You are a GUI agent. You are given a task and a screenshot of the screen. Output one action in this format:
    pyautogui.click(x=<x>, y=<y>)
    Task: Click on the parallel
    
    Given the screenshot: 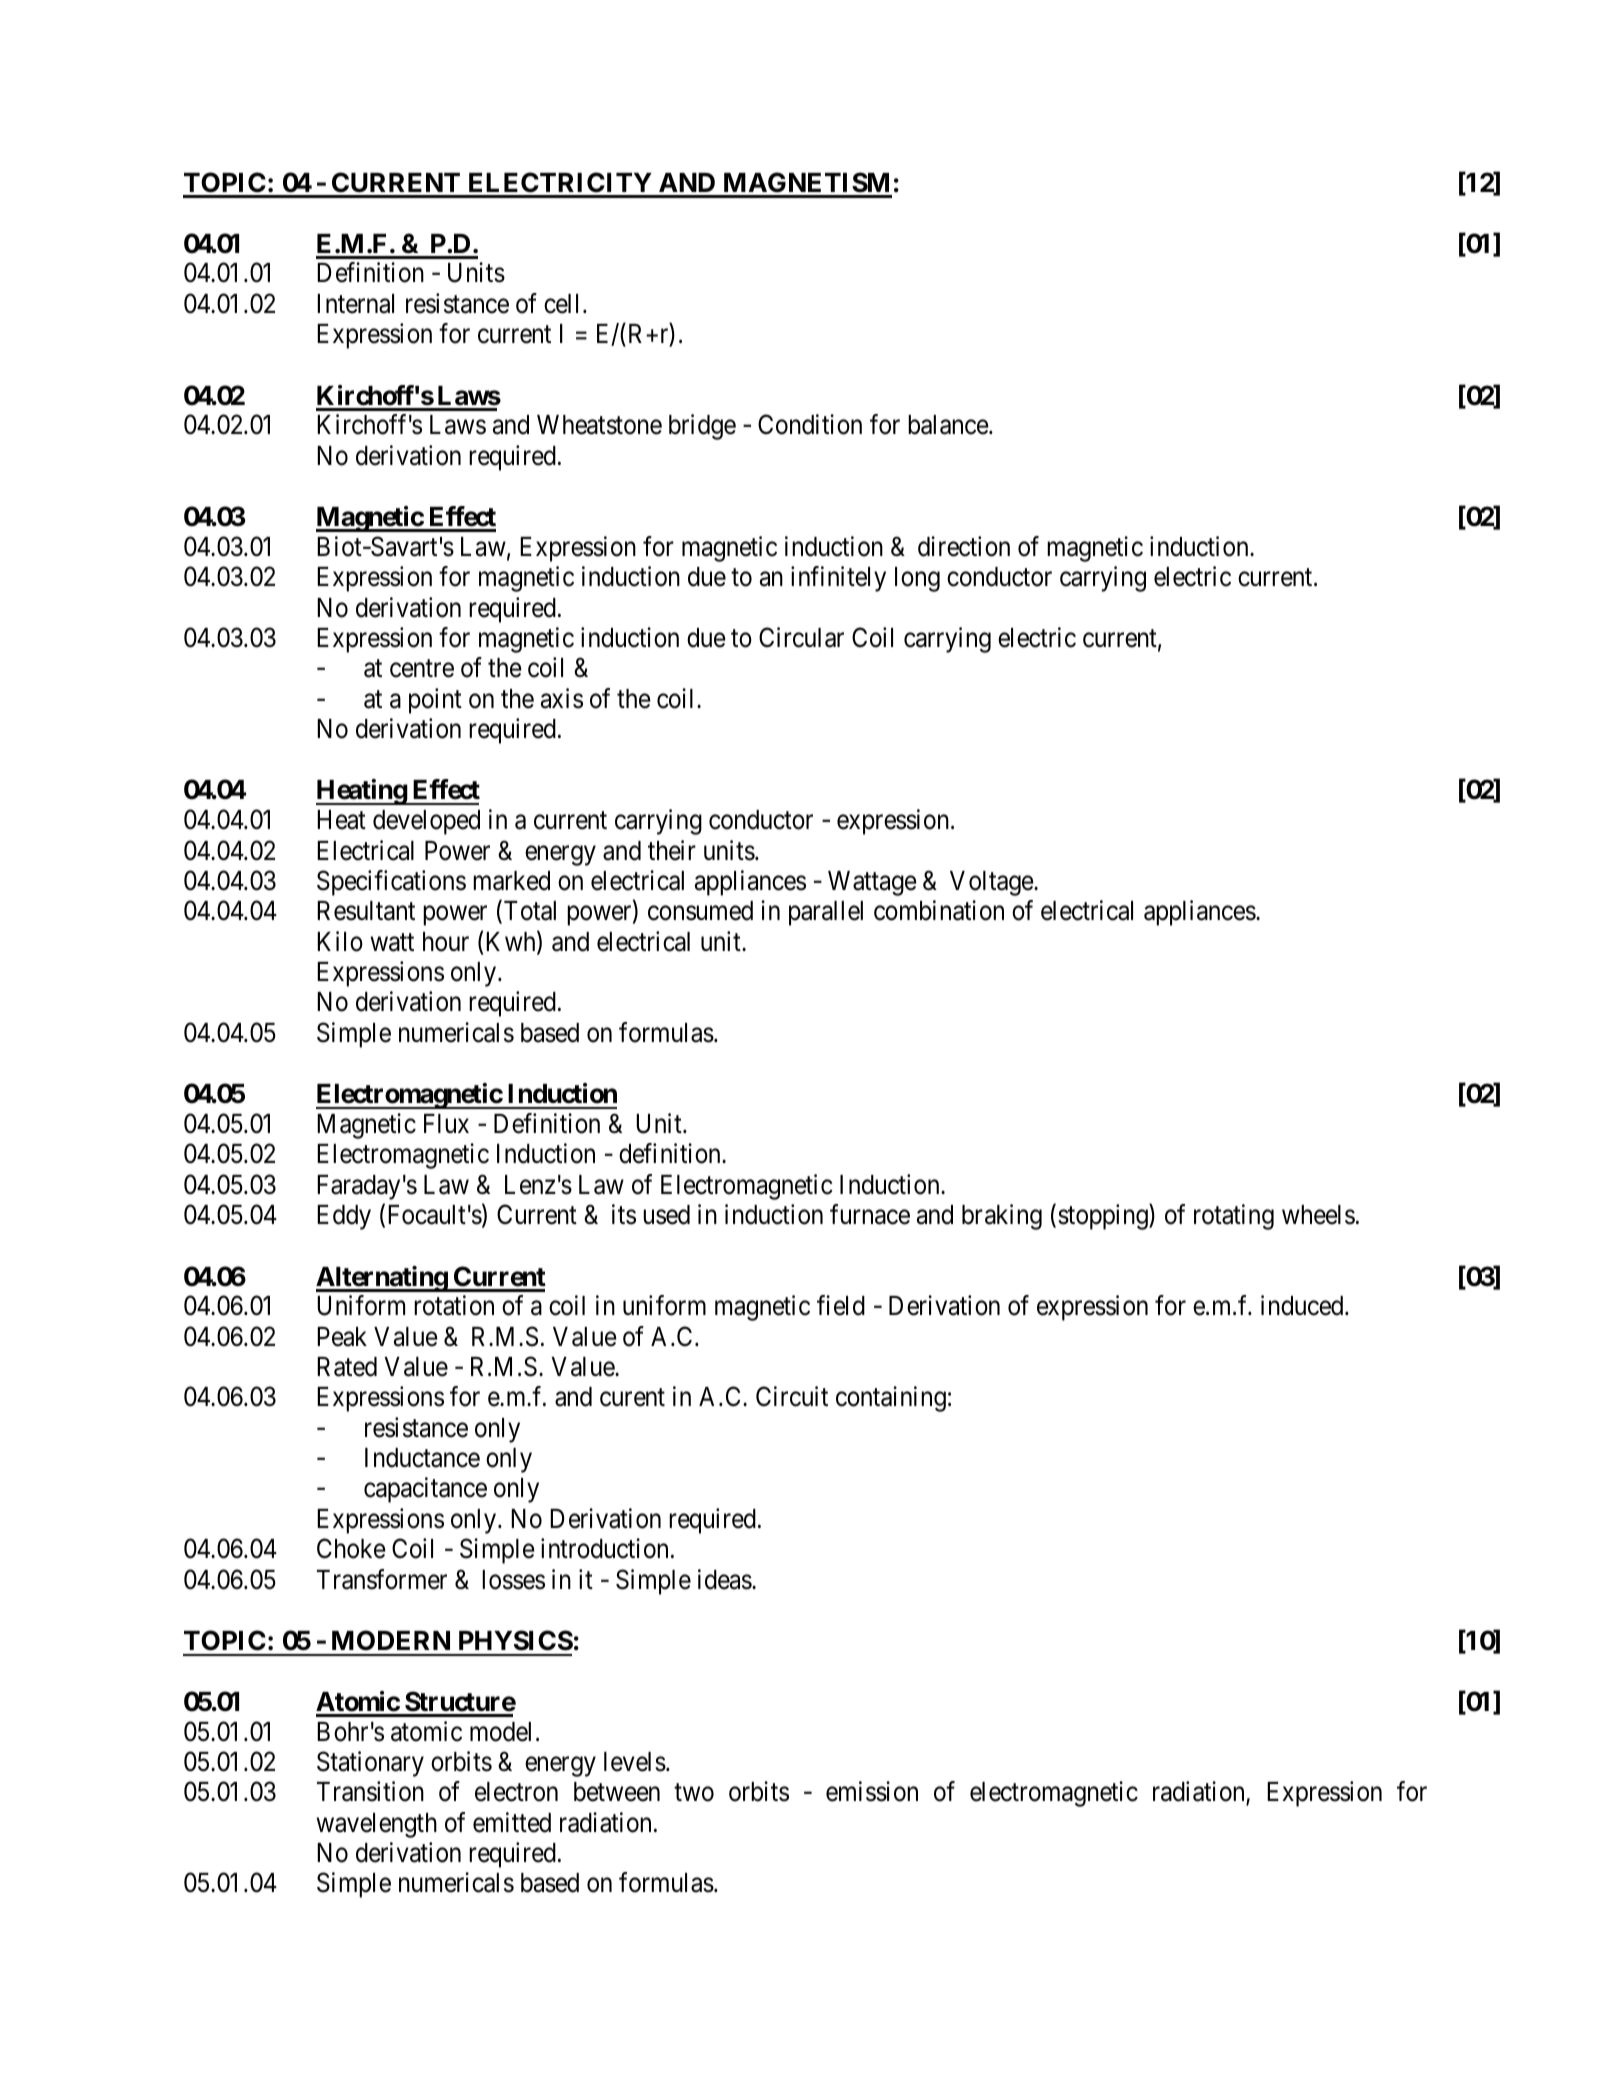 What is the action you would take?
    pyautogui.click(x=826, y=913)
